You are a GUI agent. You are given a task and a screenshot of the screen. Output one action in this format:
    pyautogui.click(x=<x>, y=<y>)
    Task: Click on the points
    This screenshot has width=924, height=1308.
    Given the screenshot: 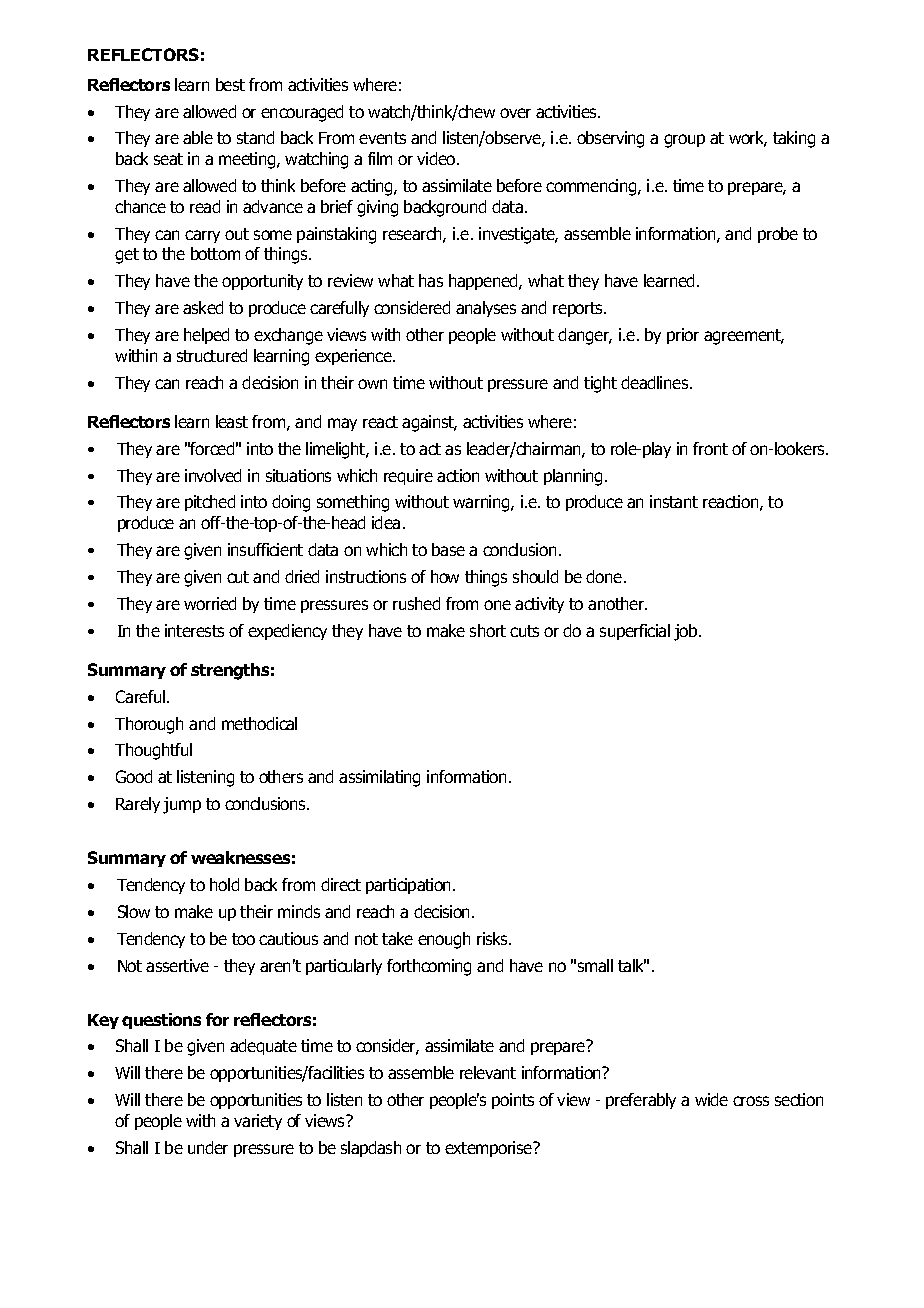 What is the action you would take?
    pyautogui.click(x=513, y=1101)
